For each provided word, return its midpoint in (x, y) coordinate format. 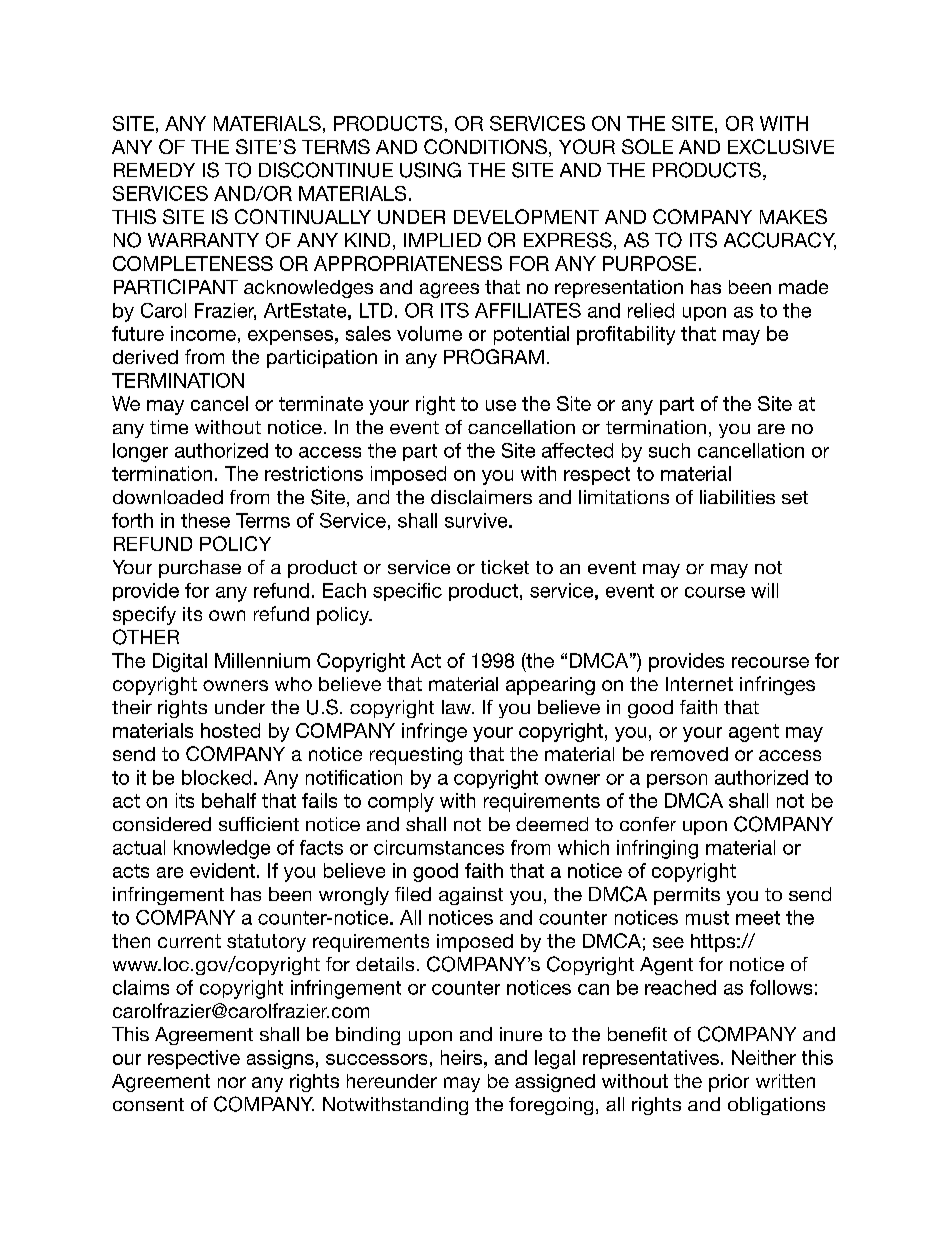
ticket (505, 567)
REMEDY (154, 170)
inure (521, 1034)
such (669, 450)
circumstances (439, 847)
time (169, 427)
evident (222, 870)
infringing (657, 849)
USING (430, 170)
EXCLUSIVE (781, 146)
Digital (180, 662)
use (501, 405)
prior (729, 1083)
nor (232, 1082)
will (764, 590)
